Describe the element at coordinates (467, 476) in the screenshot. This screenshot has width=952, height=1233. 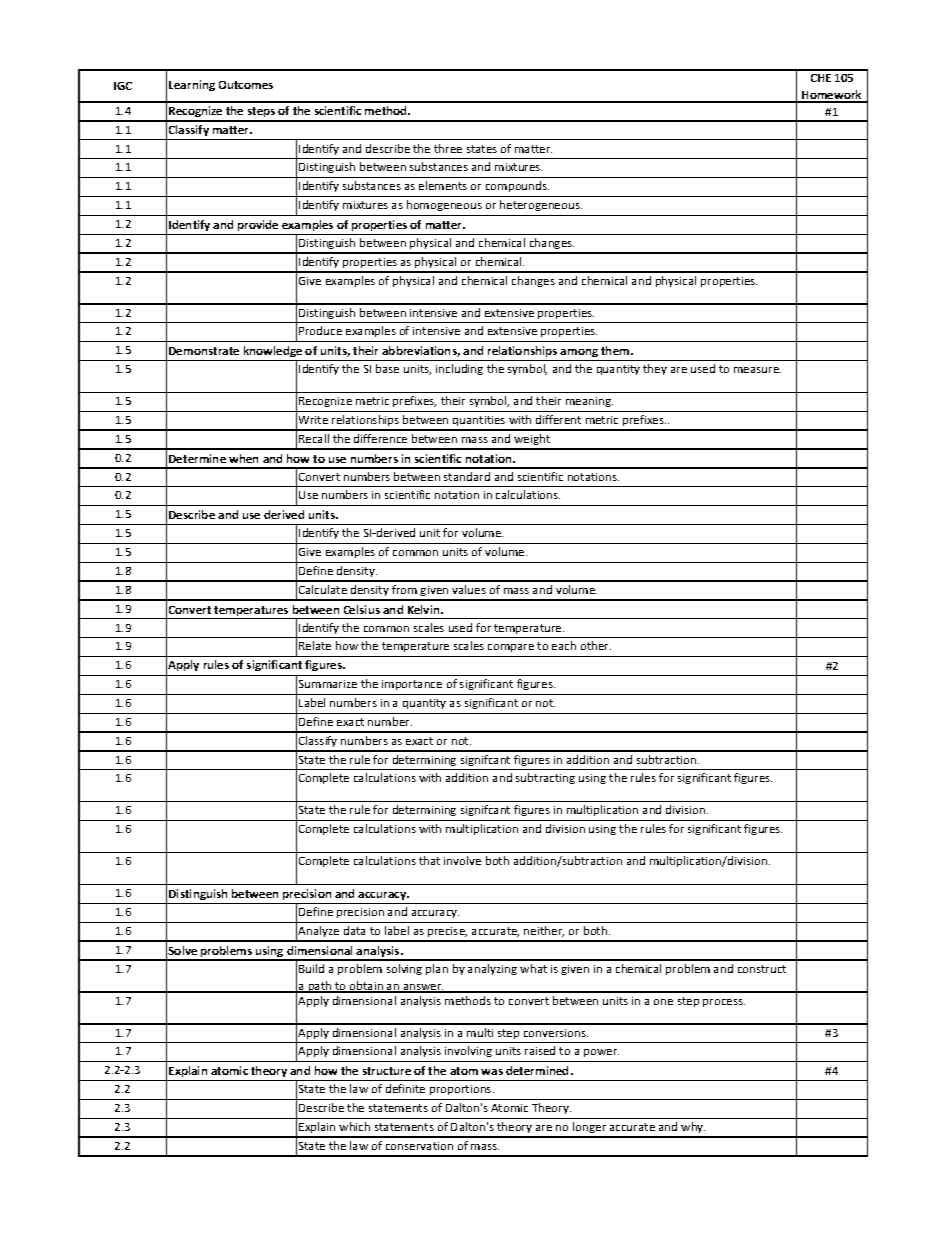
I see `standard` at that location.
